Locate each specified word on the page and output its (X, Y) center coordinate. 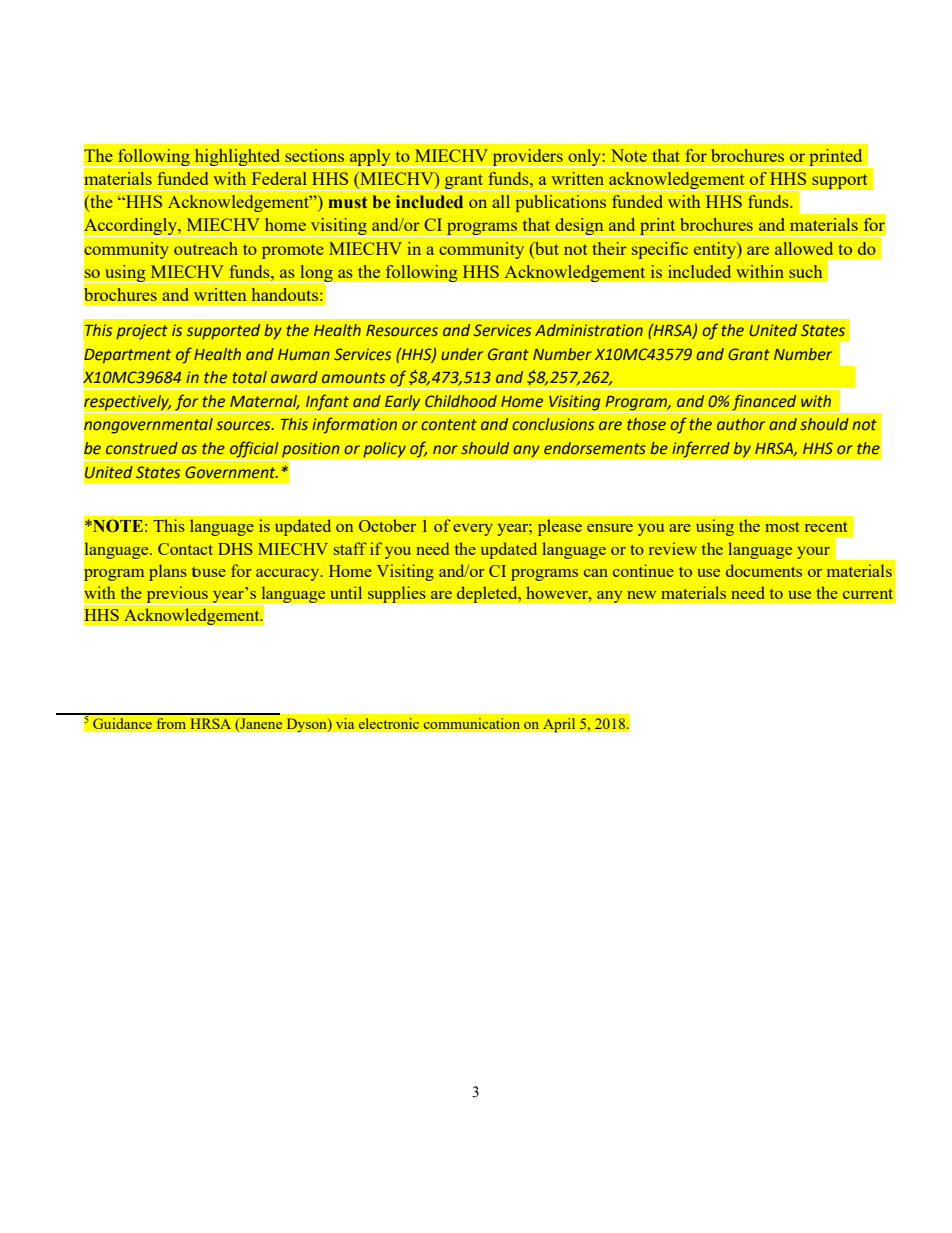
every (473, 531)
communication (472, 723)
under (462, 354)
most (782, 527)
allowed (804, 248)
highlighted (238, 158)
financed (765, 403)
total (249, 377)
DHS (235, 549)
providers (527, 158)
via (345, 723)
